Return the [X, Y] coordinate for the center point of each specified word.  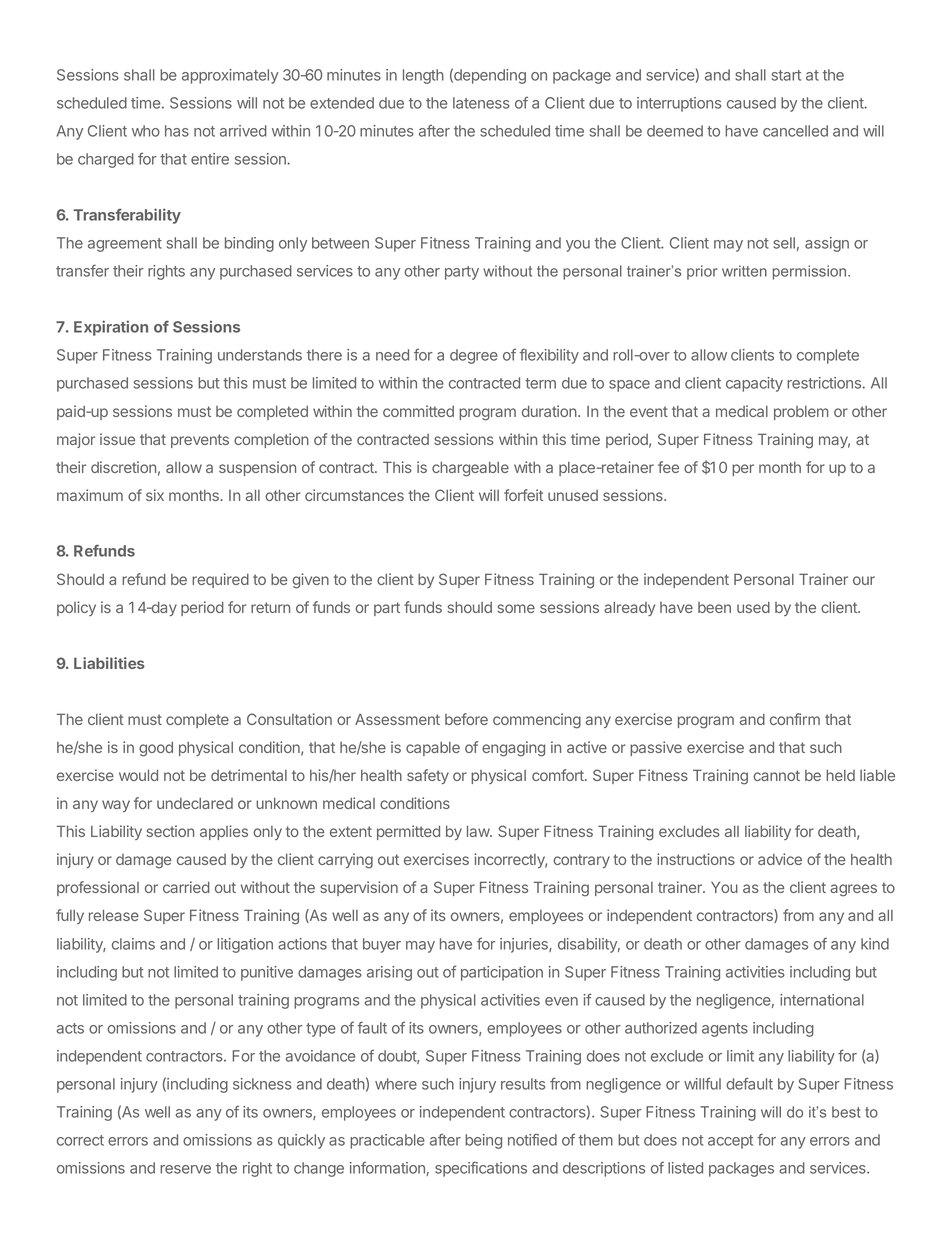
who [146, 131]
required [220, 580]
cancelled [795, 131]
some [516, 608]
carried [186, 887]
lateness [481, 103]
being [483, 1141]
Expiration [111, 328]
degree [474, 356]
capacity [754, 384]
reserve [185, 1169]
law [479, 831]
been [714, 607]
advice [780, 859]
